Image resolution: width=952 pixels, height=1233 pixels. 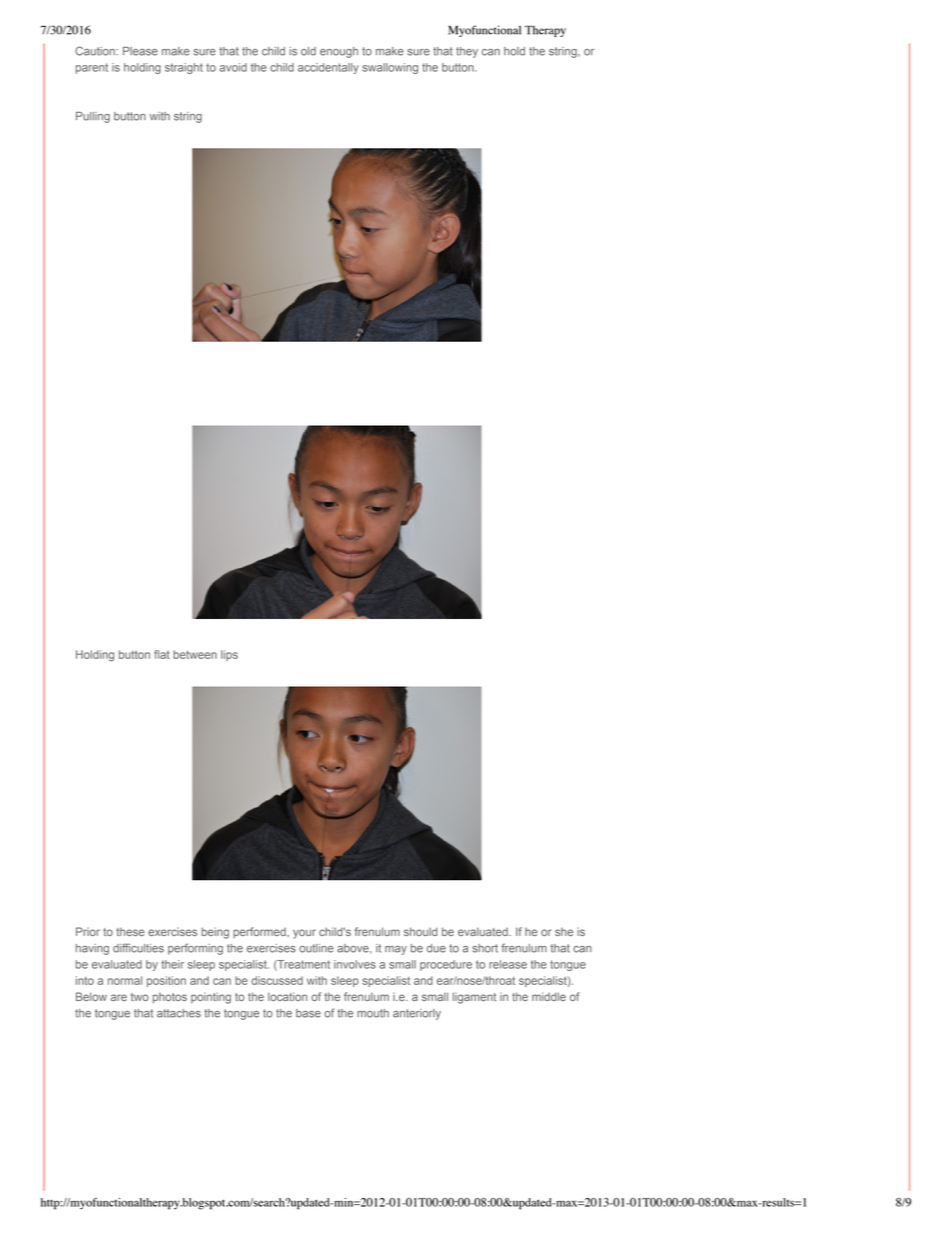 I want to click on lips, so click(x=229, y=655).
